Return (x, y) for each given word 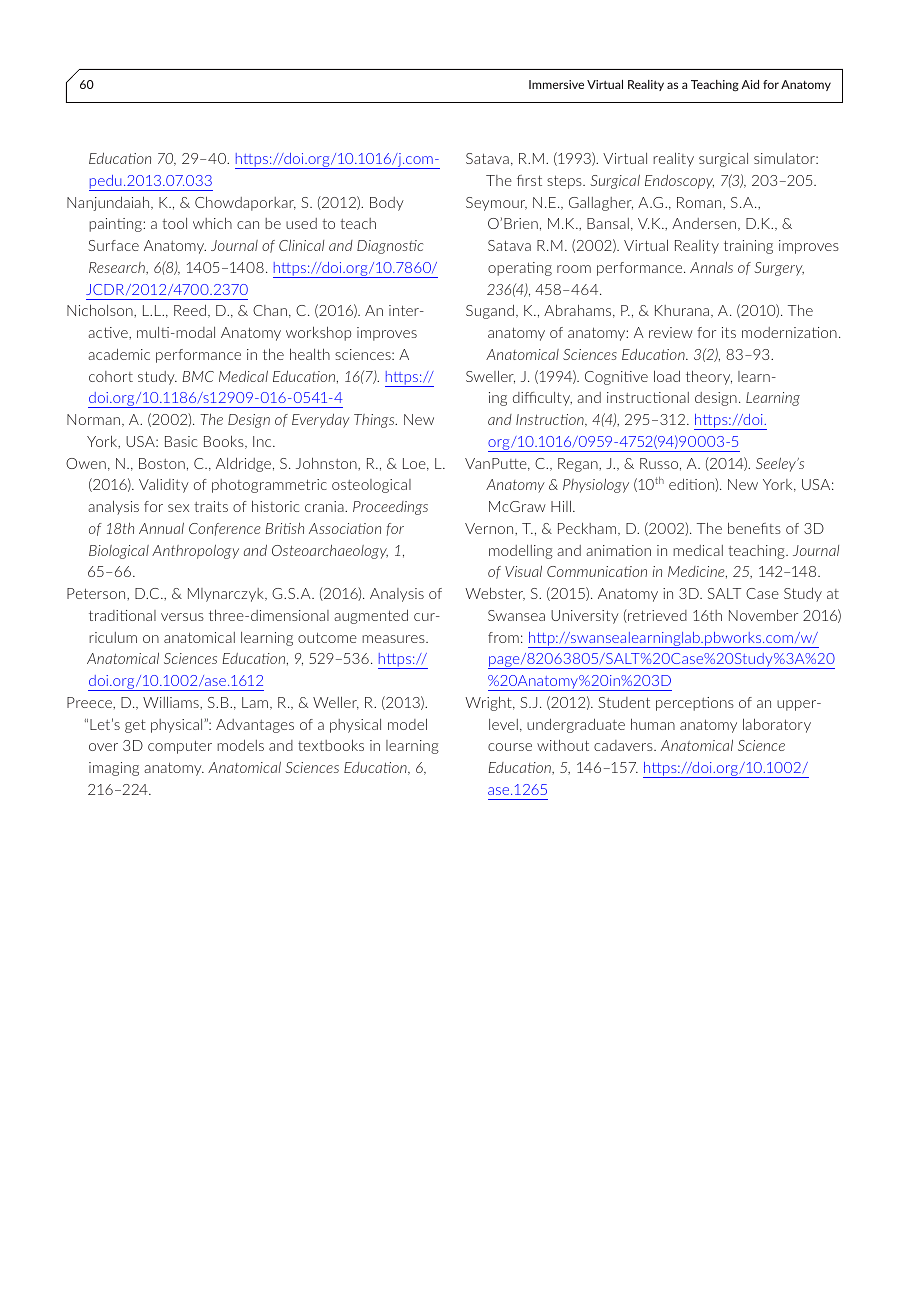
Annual (161, 528)
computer (180, 747)
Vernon (490, 528)
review (671, 332)
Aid (750, 84)
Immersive (556, 84)
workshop (318, 333)
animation (618, 550)
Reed (190, 310)
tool (174, 223)
